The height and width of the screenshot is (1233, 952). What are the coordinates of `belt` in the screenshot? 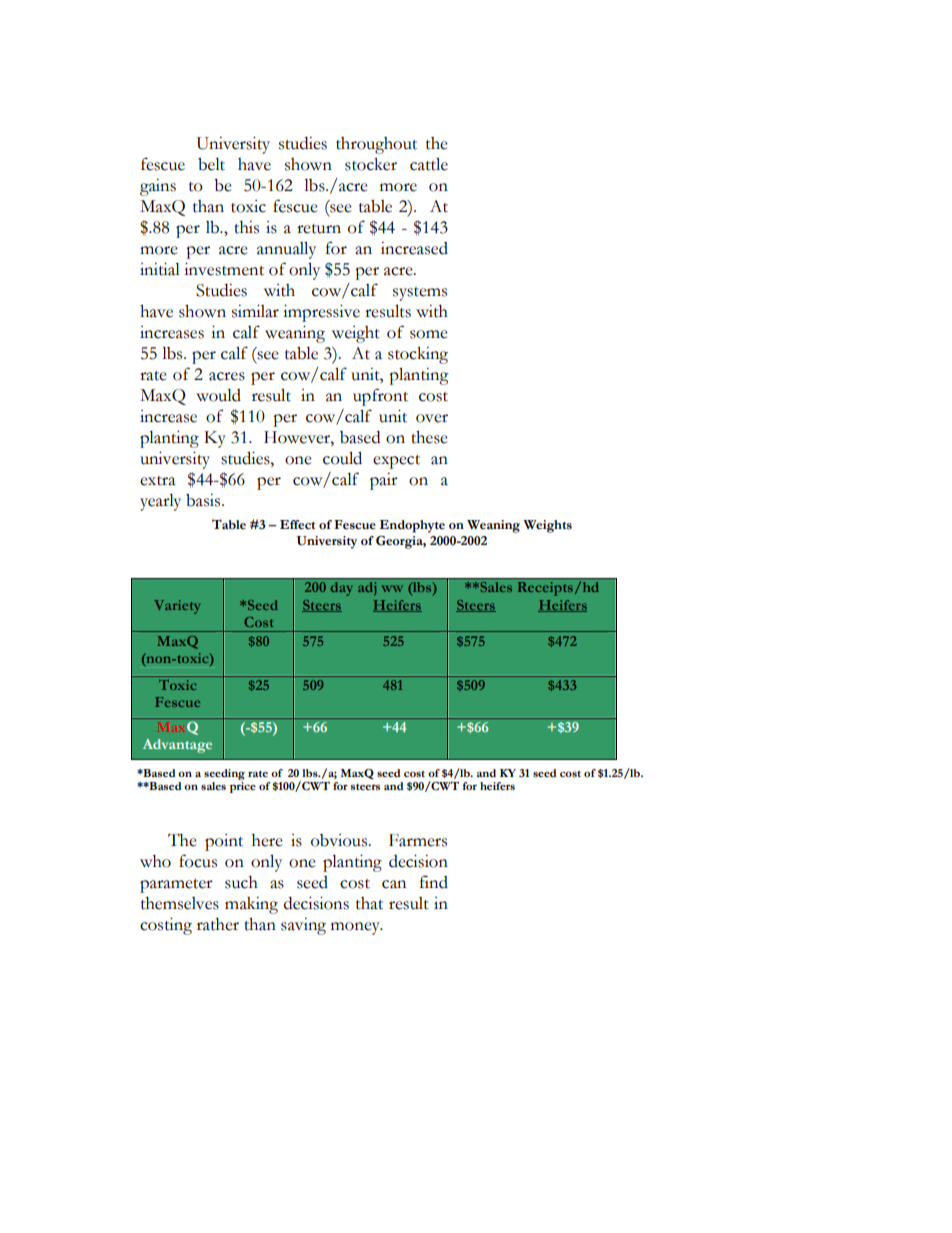 It's located at (211, 164).
